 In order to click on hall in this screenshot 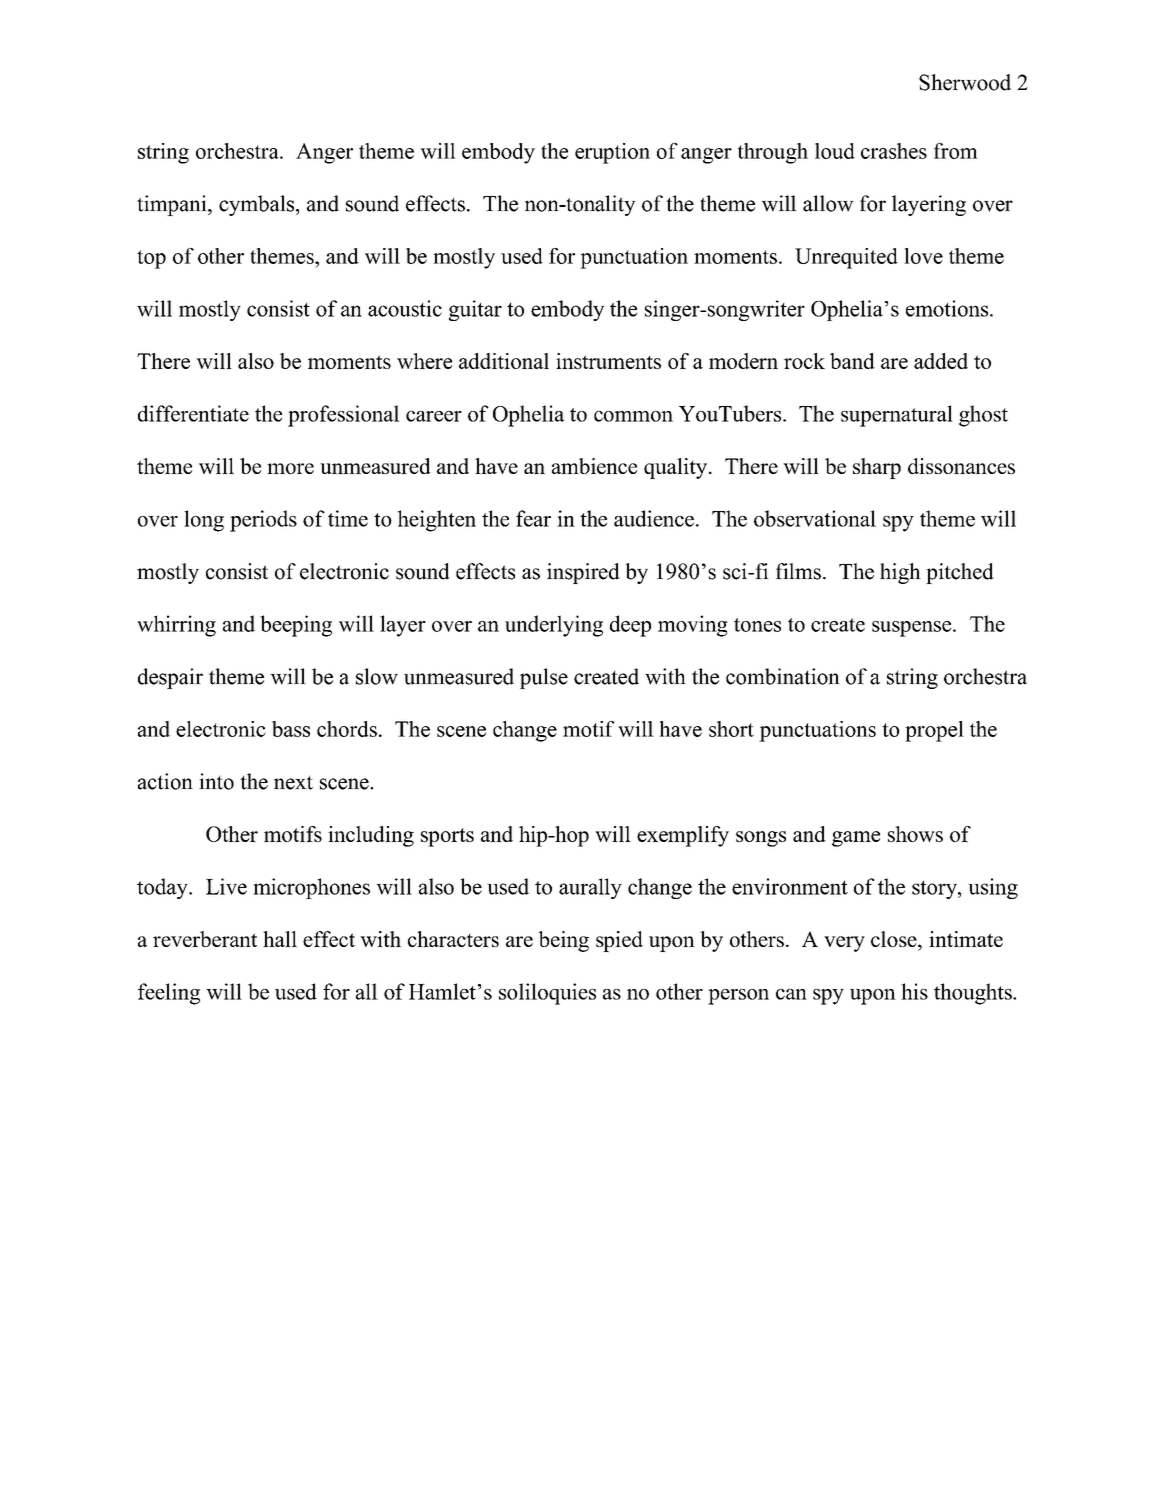, I will do `click(280, 939)`.
